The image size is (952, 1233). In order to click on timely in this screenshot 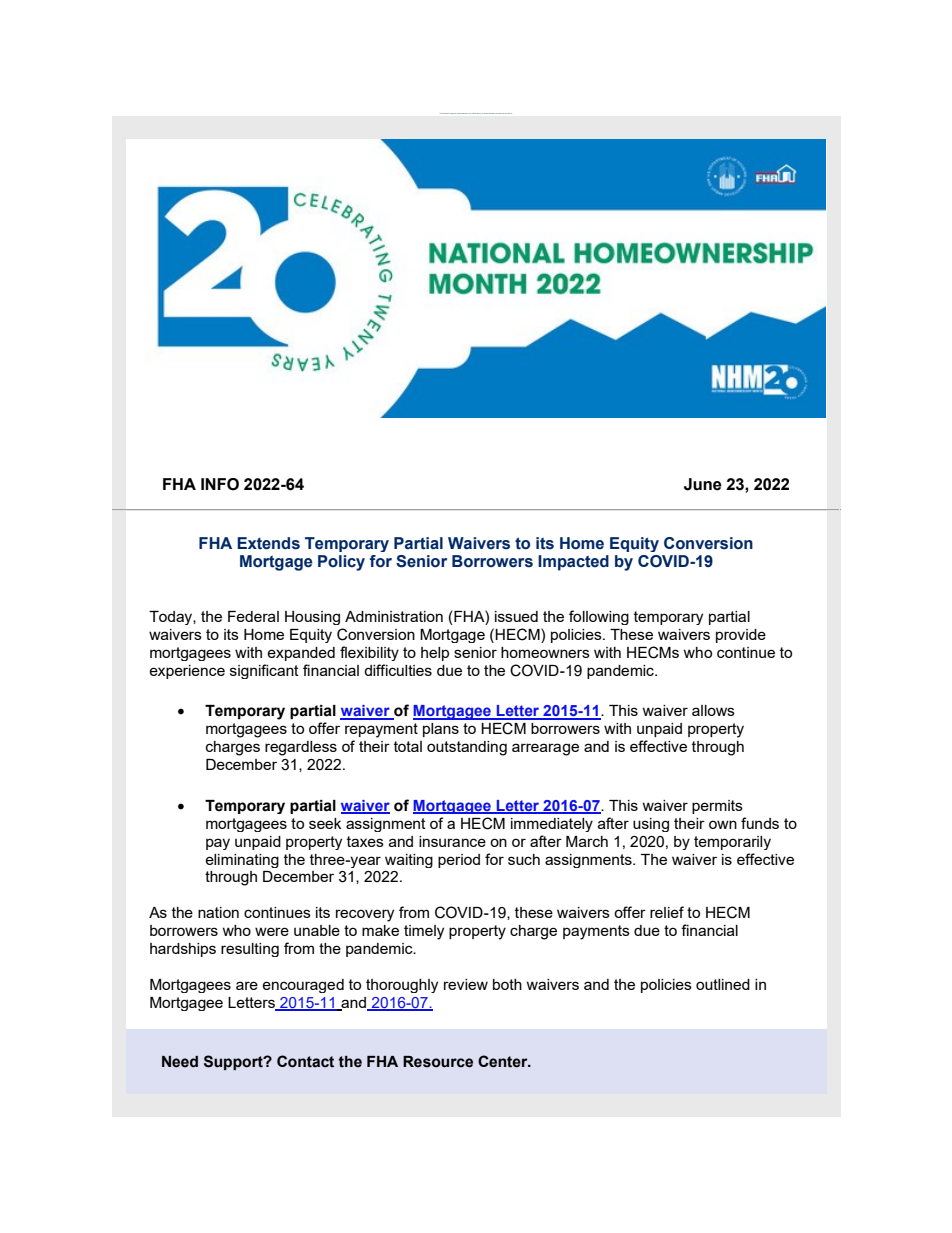, I will do `click(424, 932)`.
